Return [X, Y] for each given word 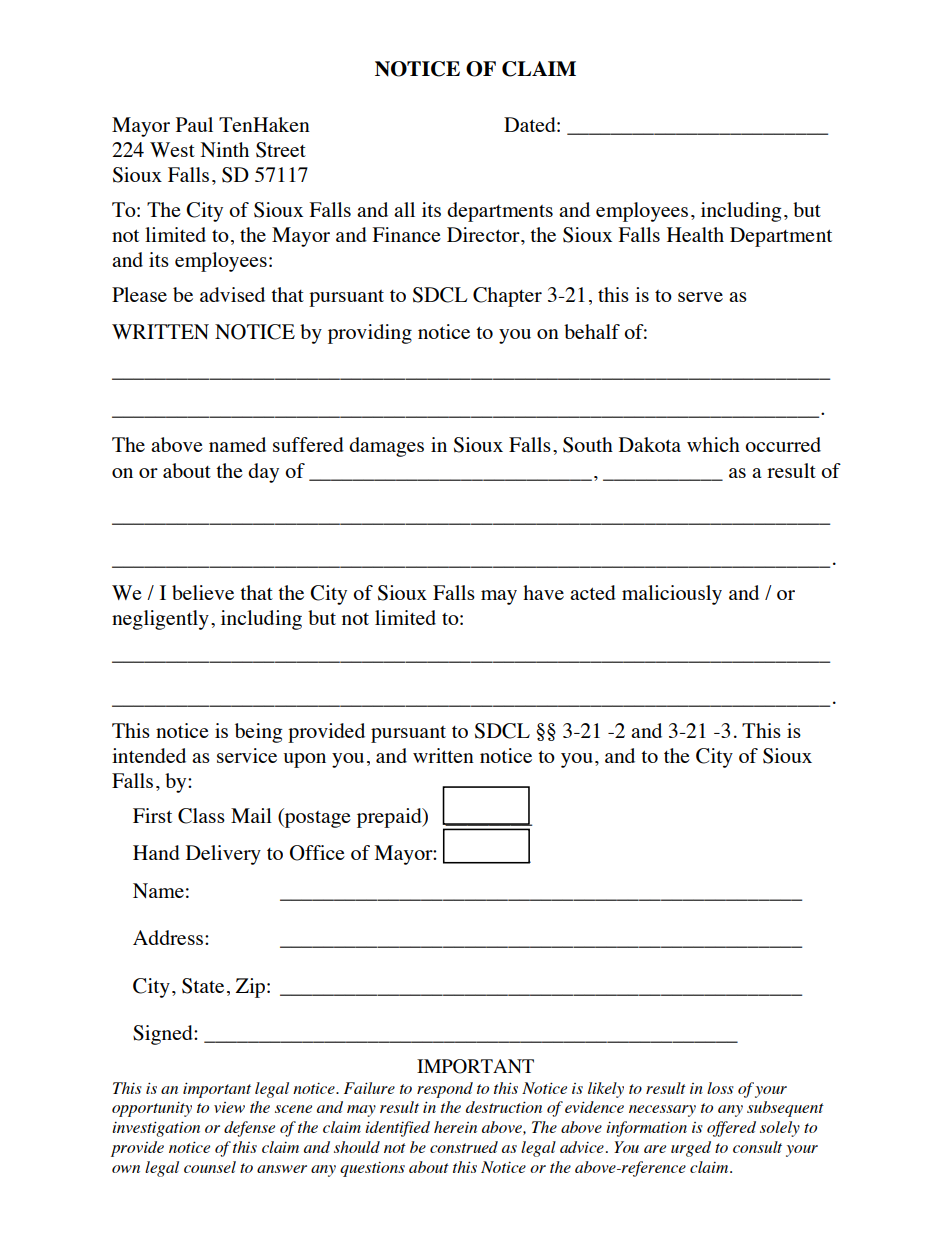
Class [201, 816]
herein [455, 1127]
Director [484, 234]
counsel [210, 1167]
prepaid [390, 818]
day [263, 473]
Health [695, 234]
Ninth [225, 149]
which [713, 444]
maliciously [672, 595]
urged [691, 1149]
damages [386, 447]
